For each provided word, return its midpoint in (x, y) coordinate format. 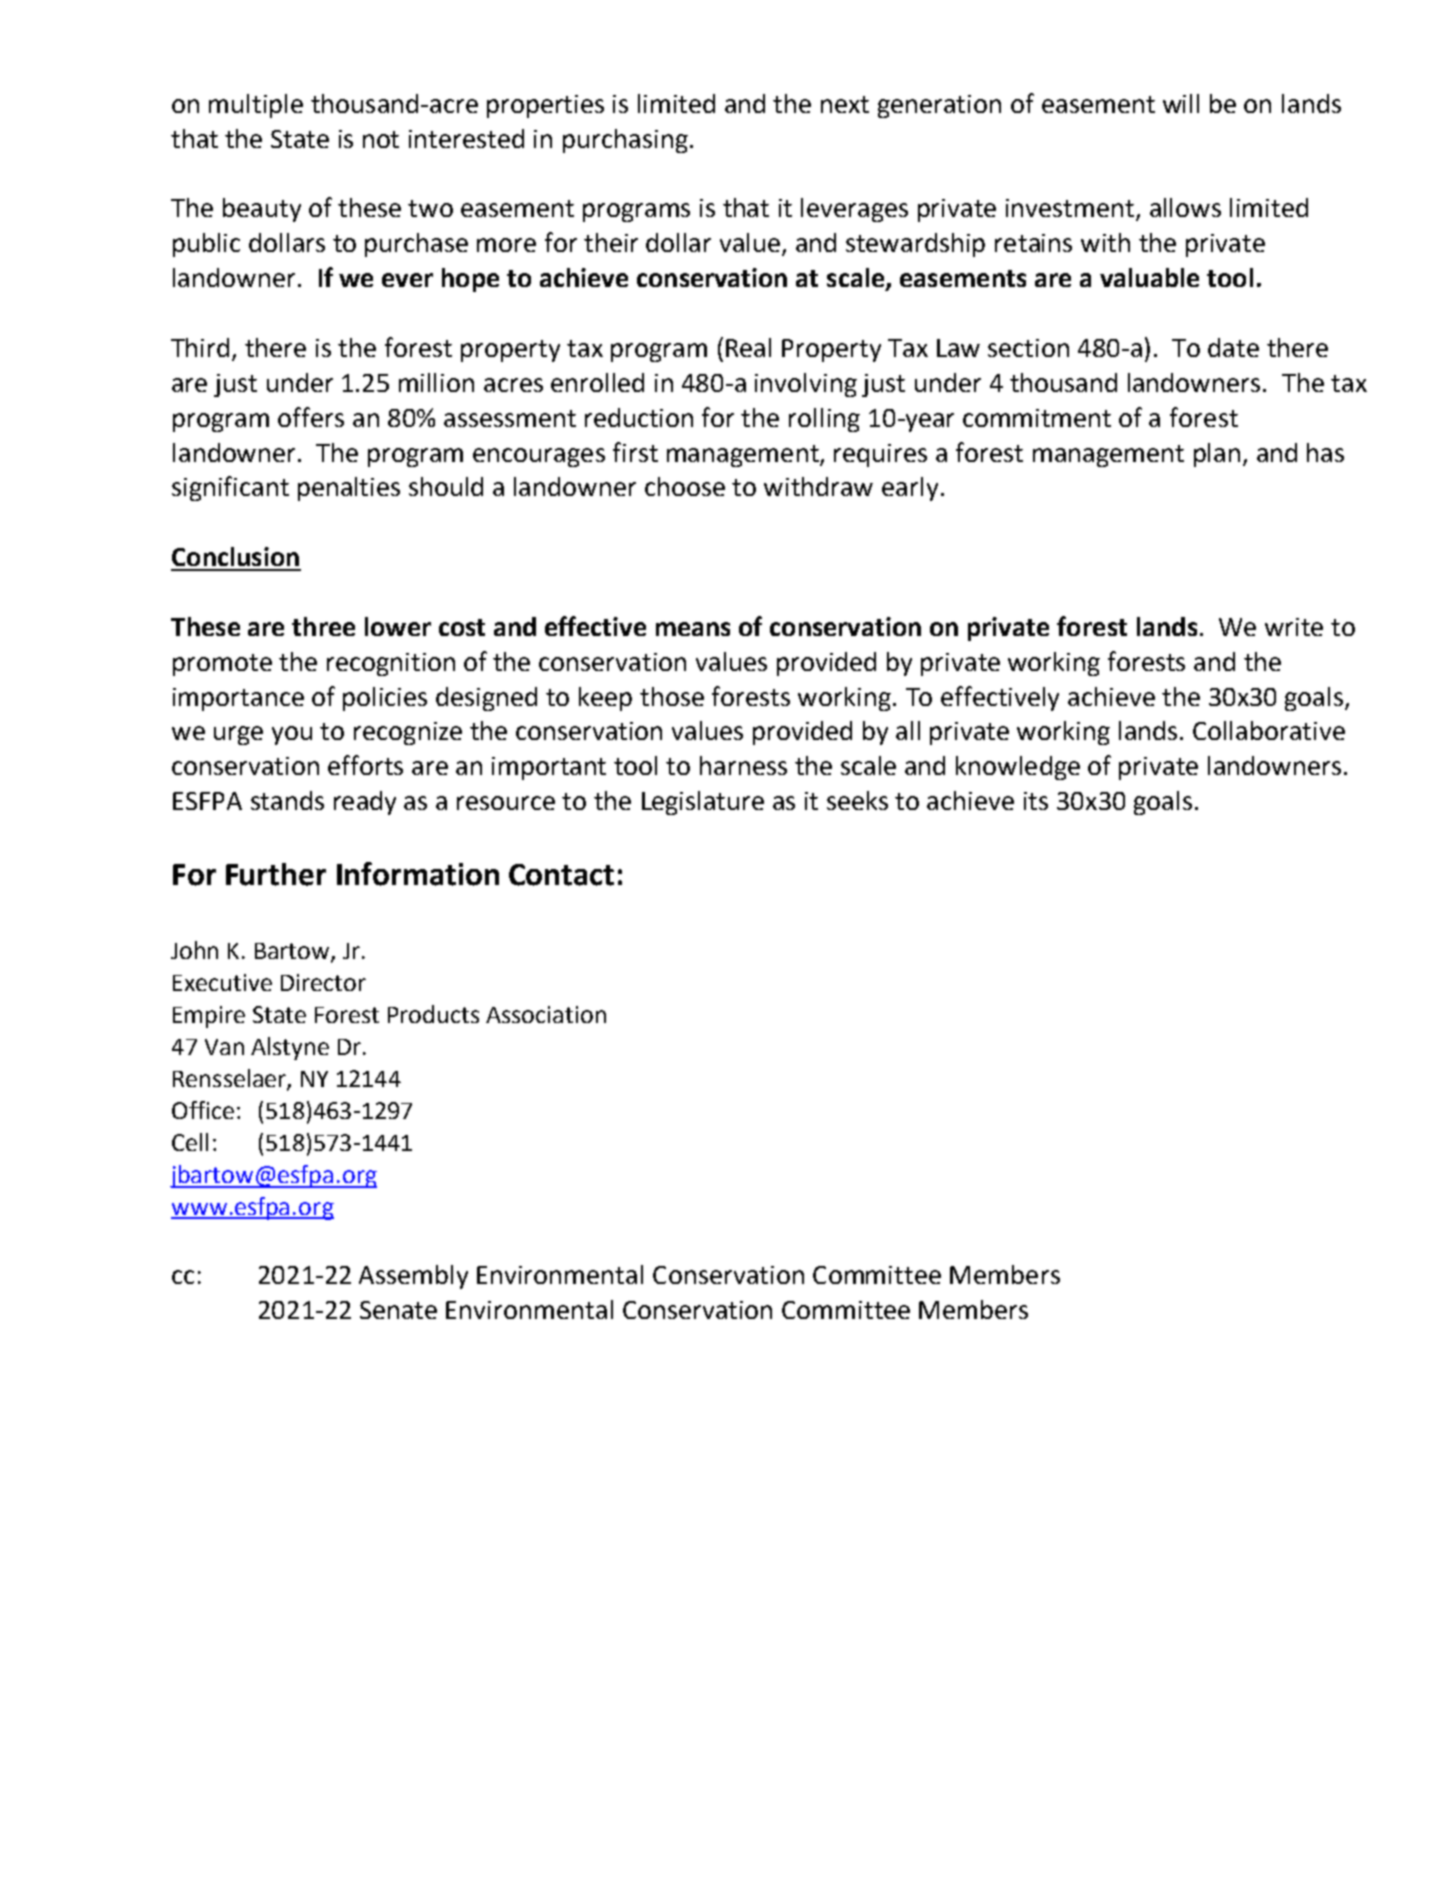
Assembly (413, 1277)
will (1181, 103)
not (381, 139)
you (292, 735)
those (672, 696)
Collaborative (1269, 730)
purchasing (625, 141)
